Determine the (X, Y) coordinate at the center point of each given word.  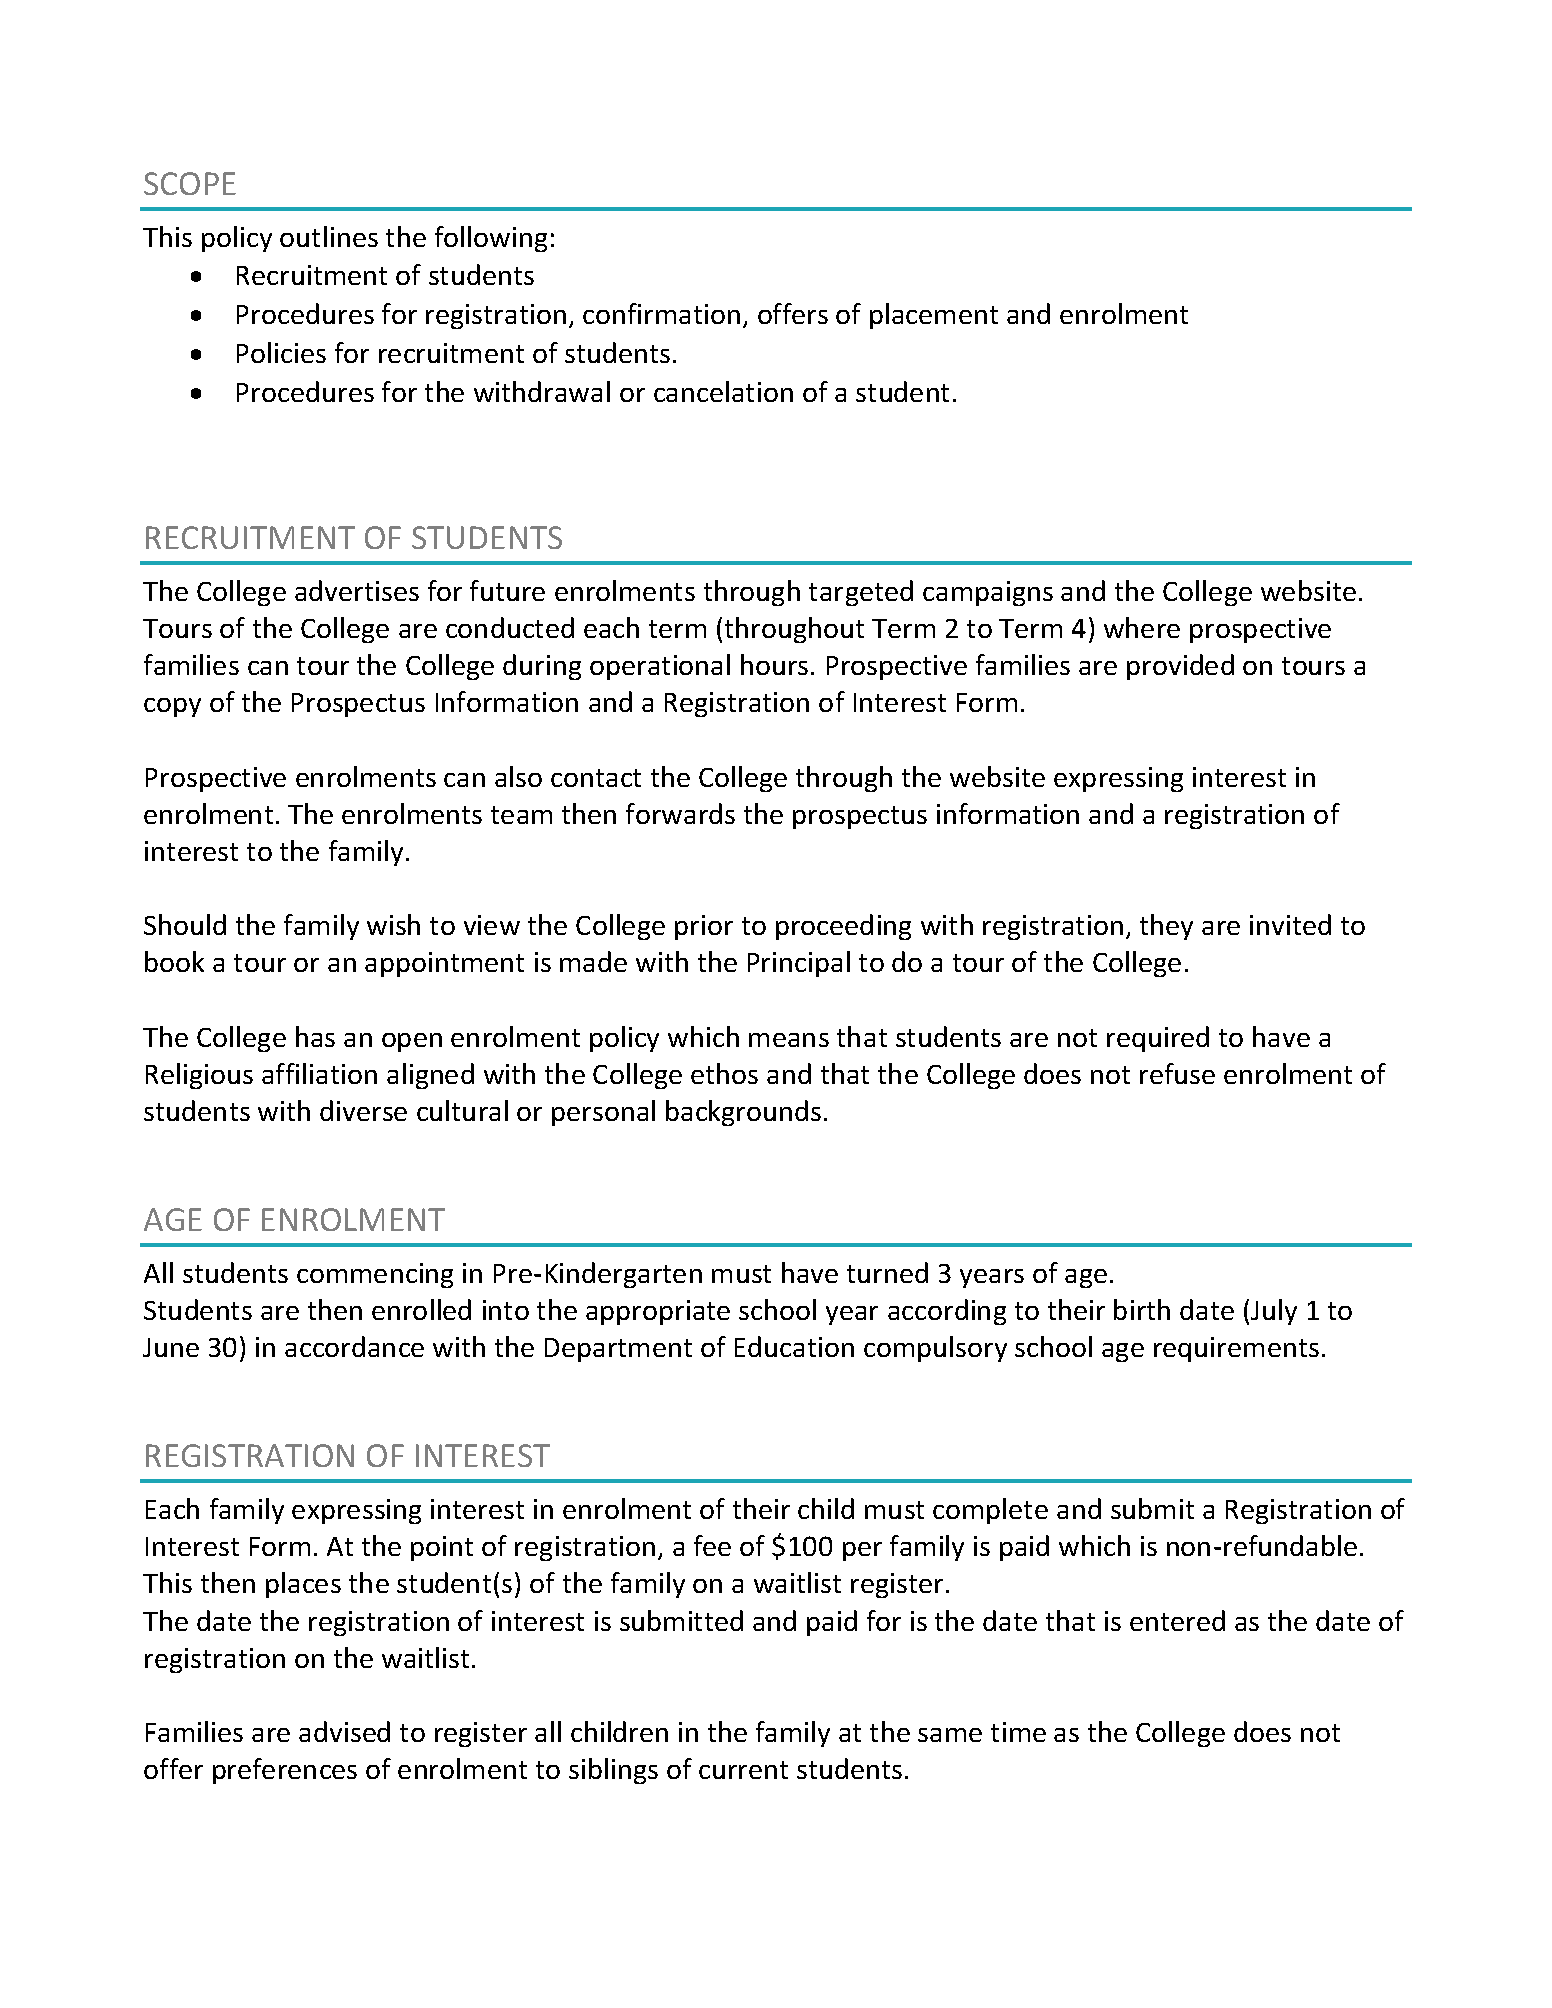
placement (934, 316)
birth (1142, 1309)
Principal (799, 964)
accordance (354, 1346)
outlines (329, 236)
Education (794, 1346)
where (1142, 627)
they (1166, 927)
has (315, 1036)
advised (344, 1731)
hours (774, 664)
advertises (357, 590)
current (743, 1770)
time (1018, 1732)
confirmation (661, 313)
